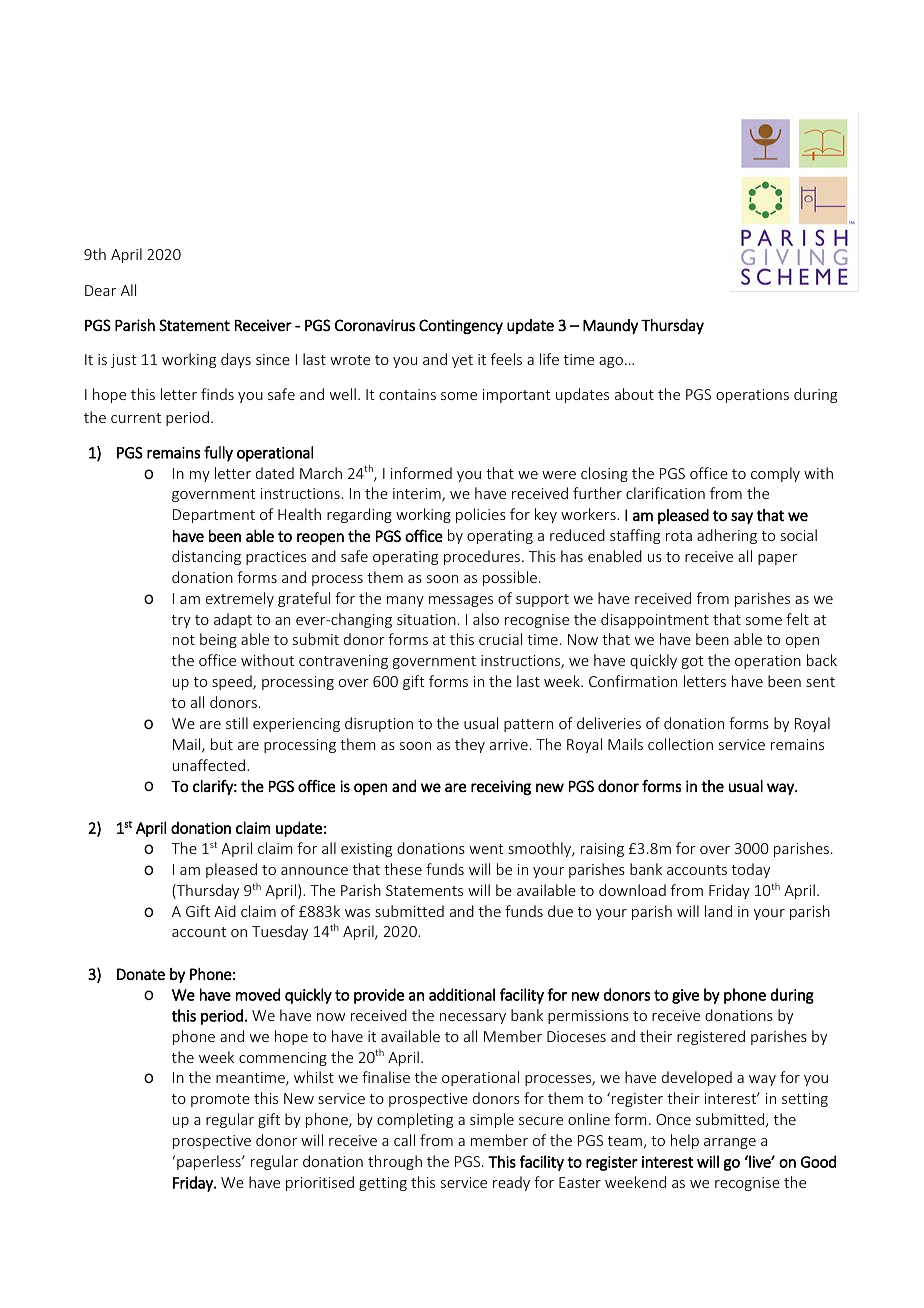 This screenshot has height=1308, width=924. Describe the element at coordinates (461, 326) in the screenshot. I see `Contingency` at that location.
